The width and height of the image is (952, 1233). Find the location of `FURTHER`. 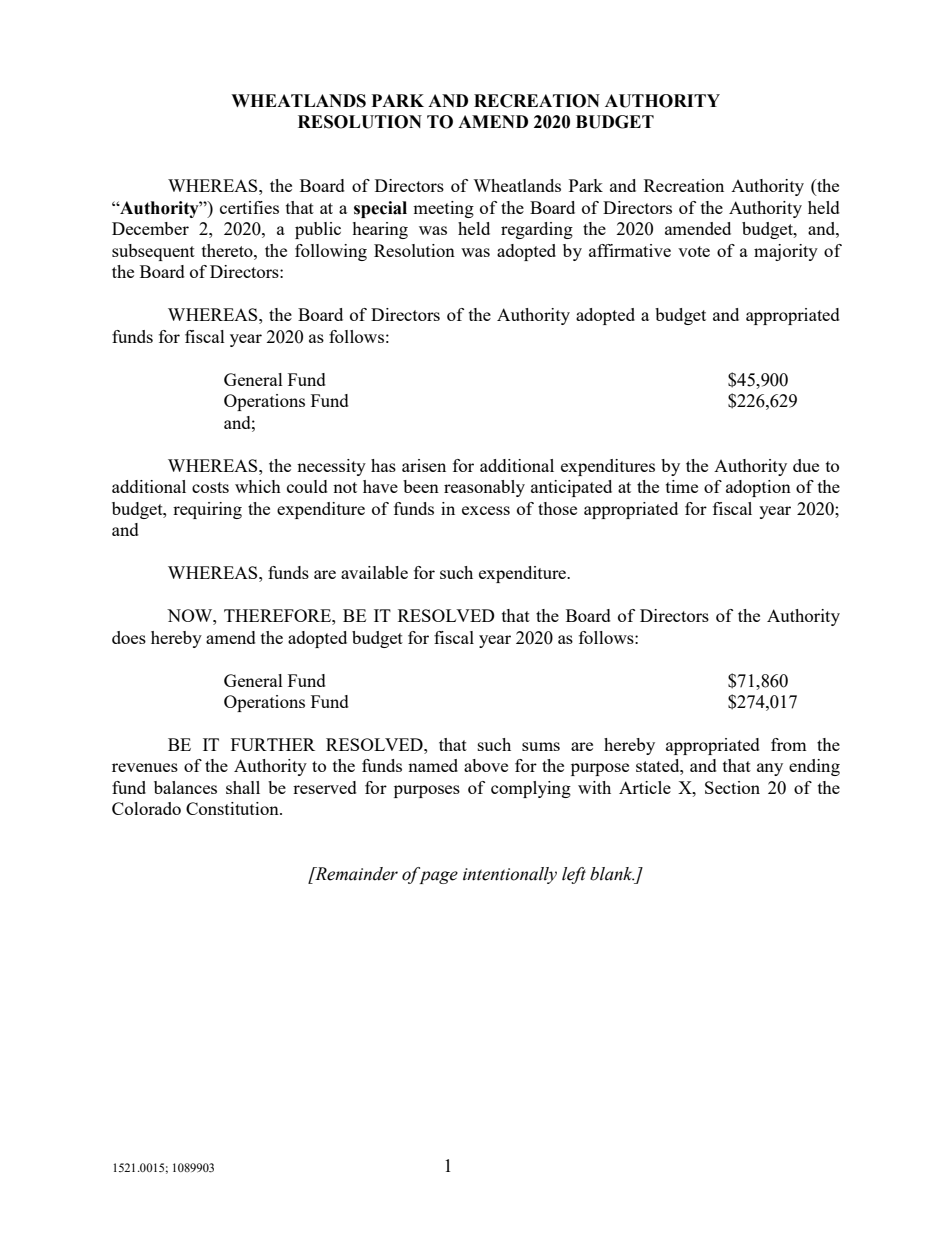

FURTHER is located at coordinates (273, 744).
